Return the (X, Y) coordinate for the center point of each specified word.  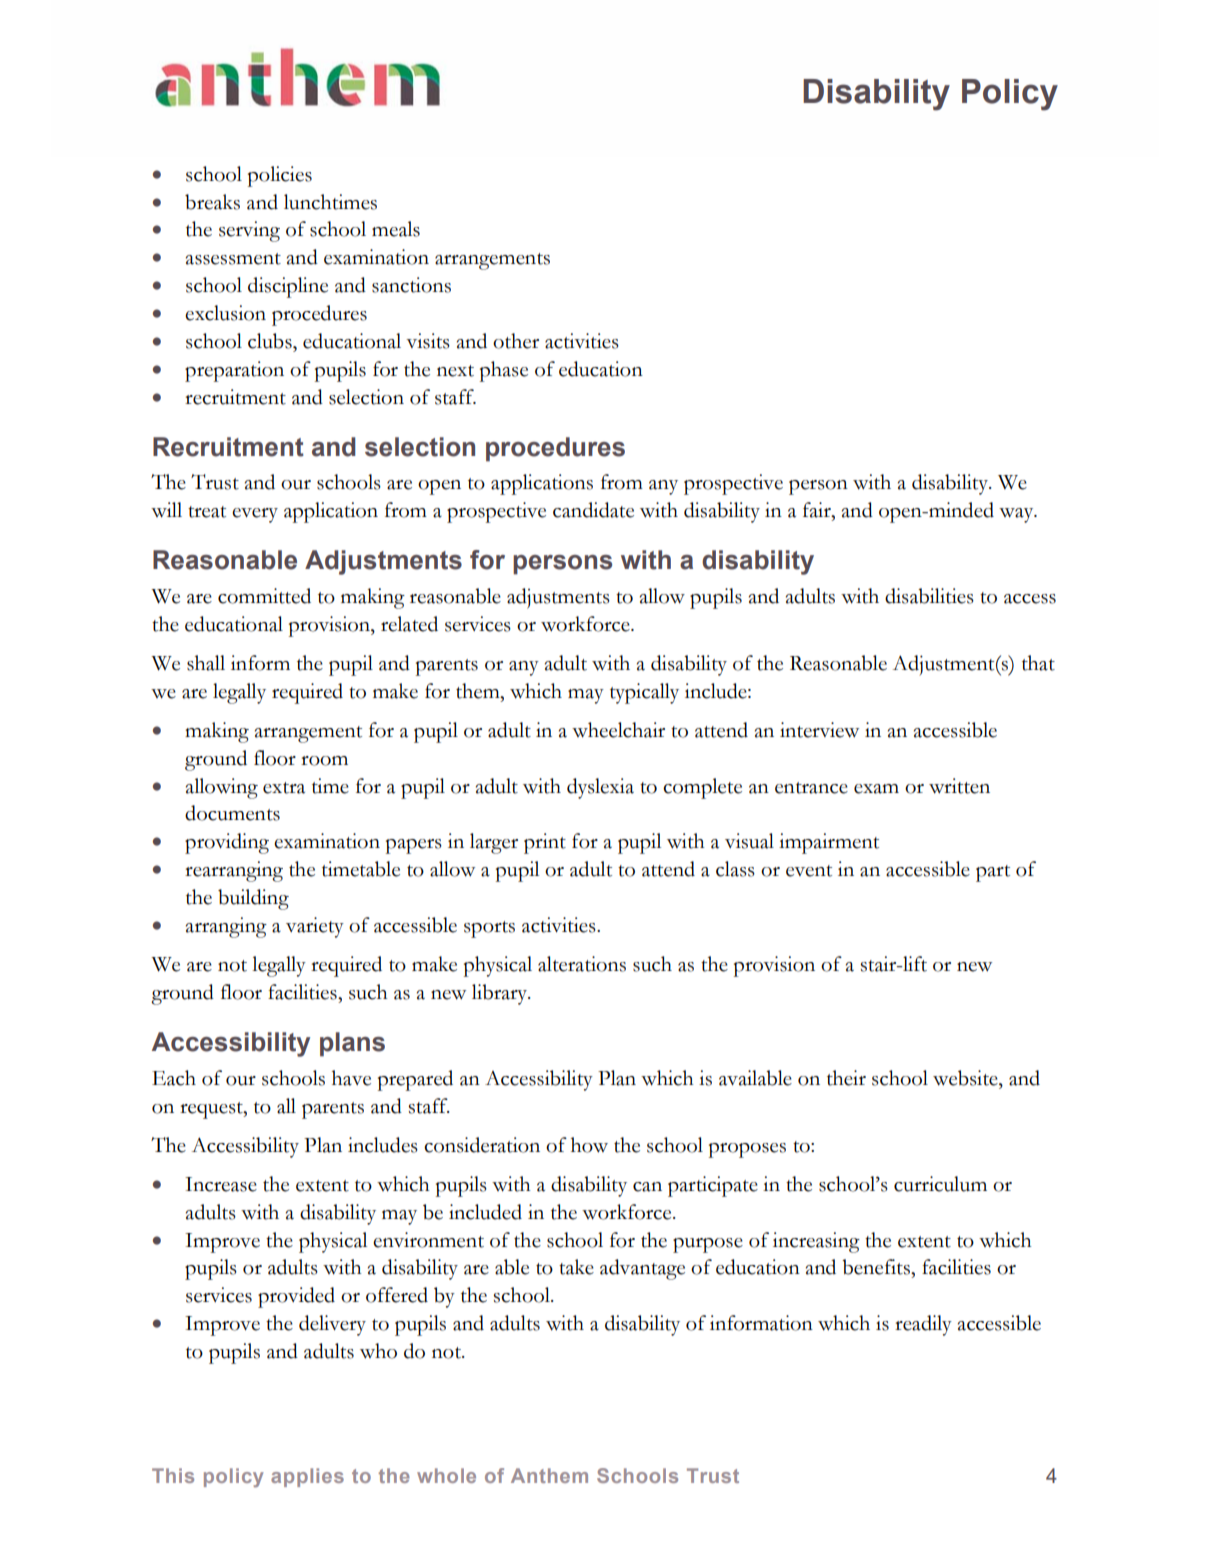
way (1017, 515)
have (351, 1078)
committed (264, 596)
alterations (582, 964)
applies (307, 1477)
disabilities (929, 596)
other (516, 341)
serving (249, 231)
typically (644, 693)
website (966, 1078)
